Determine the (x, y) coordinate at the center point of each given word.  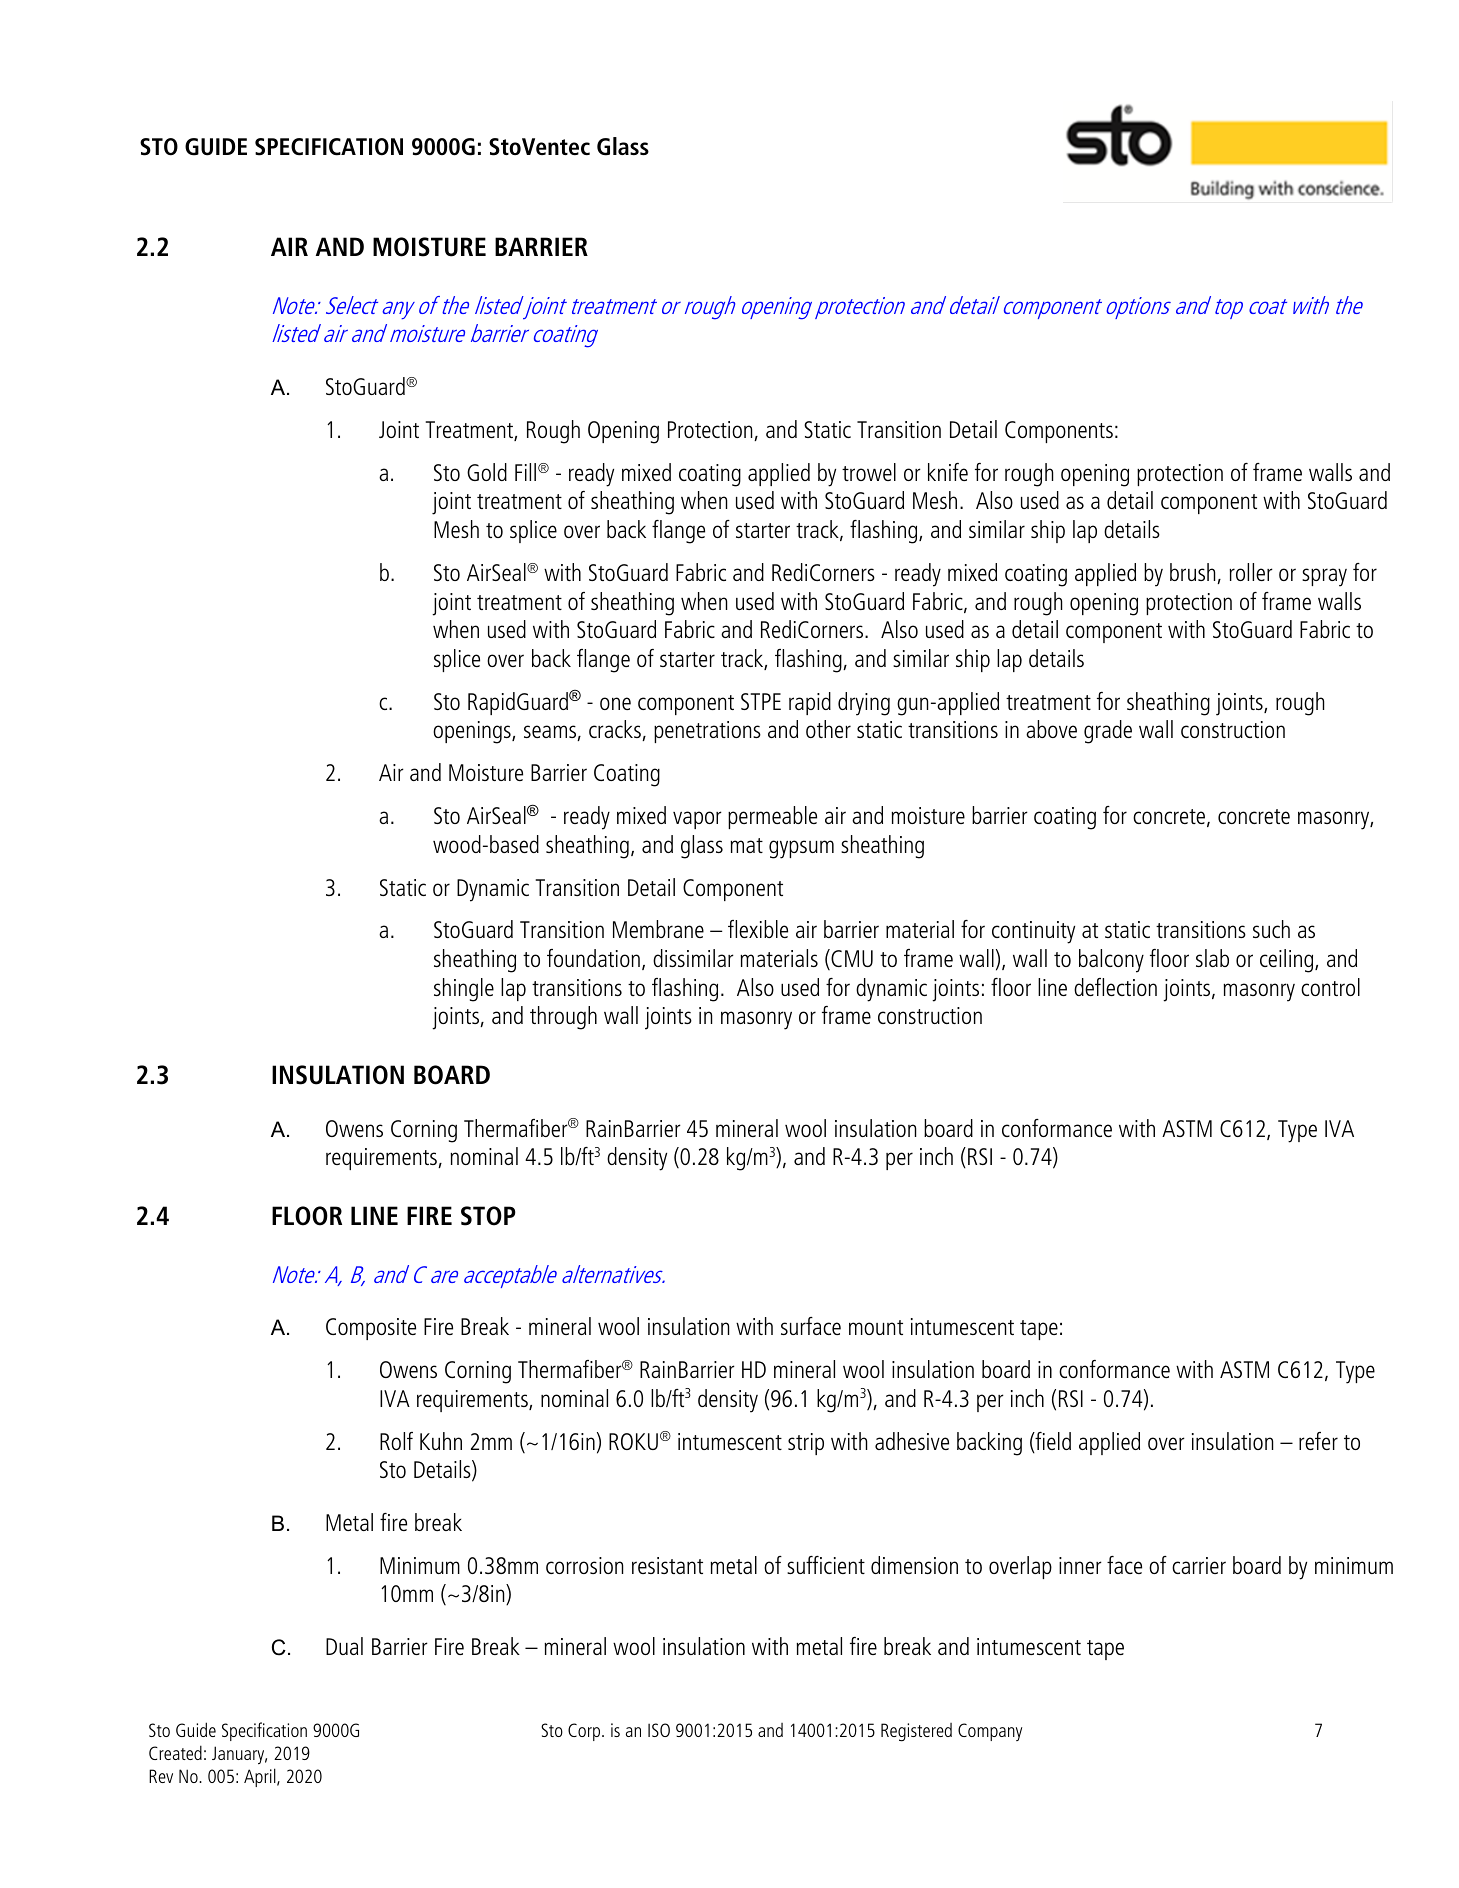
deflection (1115, 987)
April (261, 1777)
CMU (851, 959)
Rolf (396, 1441)
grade (1108, 732)
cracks (616, 730)
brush (1194, 573)
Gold (487, 472)
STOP (488, 1216)
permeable (772, 817)
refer (1318, 1441)
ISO (659, 1730)
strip (806, 1444)
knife (948, 472)
